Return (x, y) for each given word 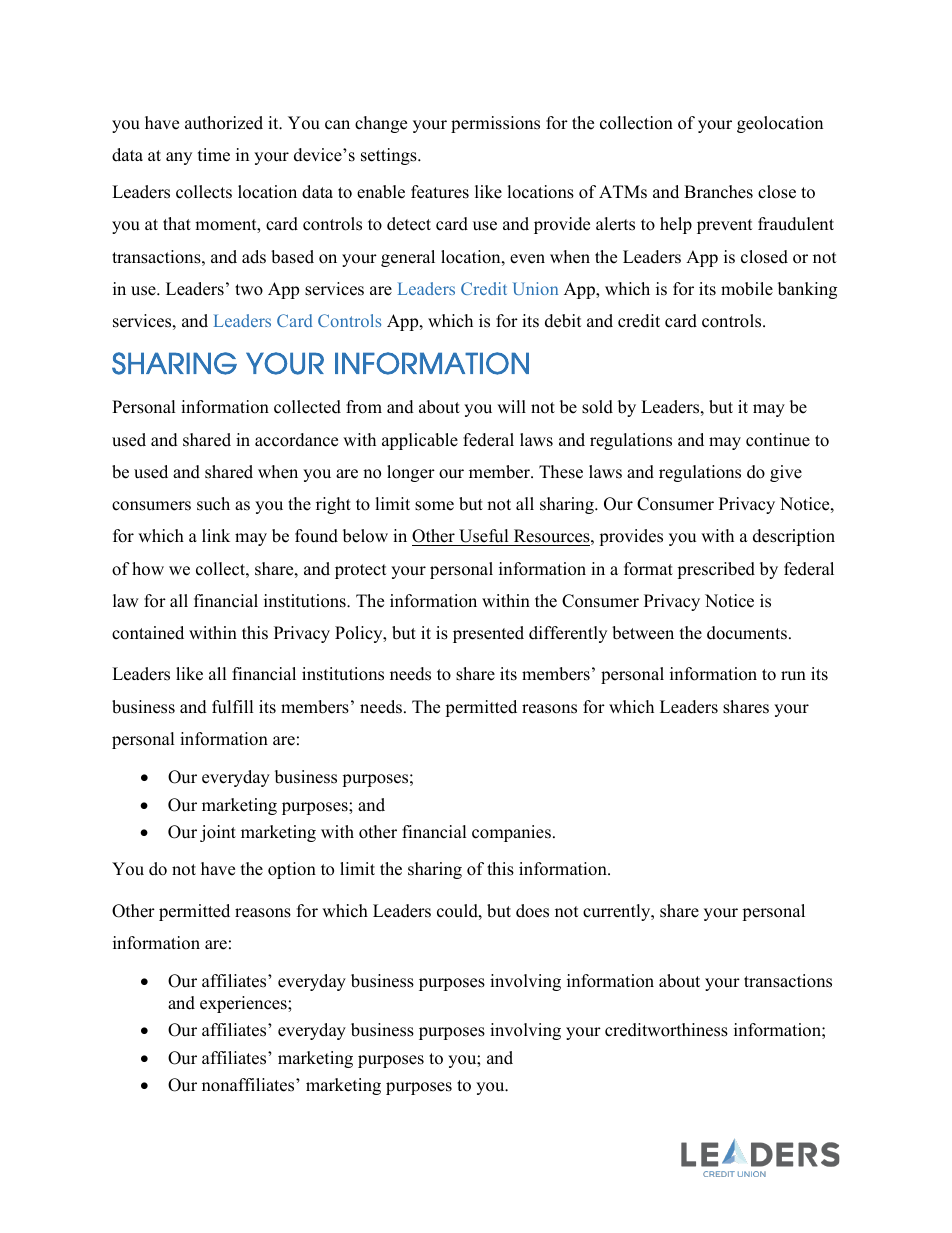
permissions (495, 124)
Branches (718, 192)
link (216, 535)
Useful (484, 536)
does (532, 911)
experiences (244, 1004)
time (214, 155)
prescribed (716, 570)
